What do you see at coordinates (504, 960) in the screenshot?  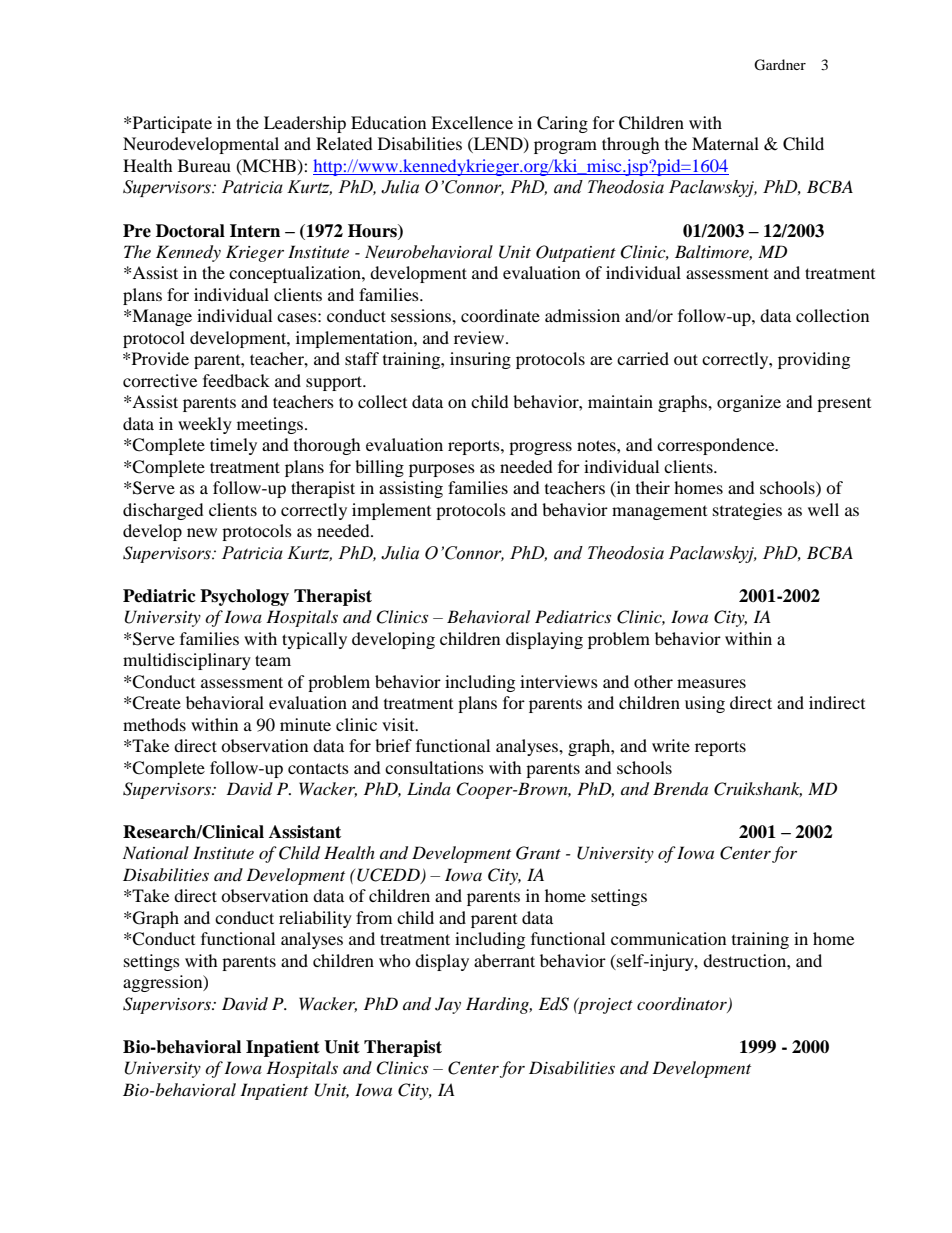 I see `aberrant` at bounding box center [504, 960].
